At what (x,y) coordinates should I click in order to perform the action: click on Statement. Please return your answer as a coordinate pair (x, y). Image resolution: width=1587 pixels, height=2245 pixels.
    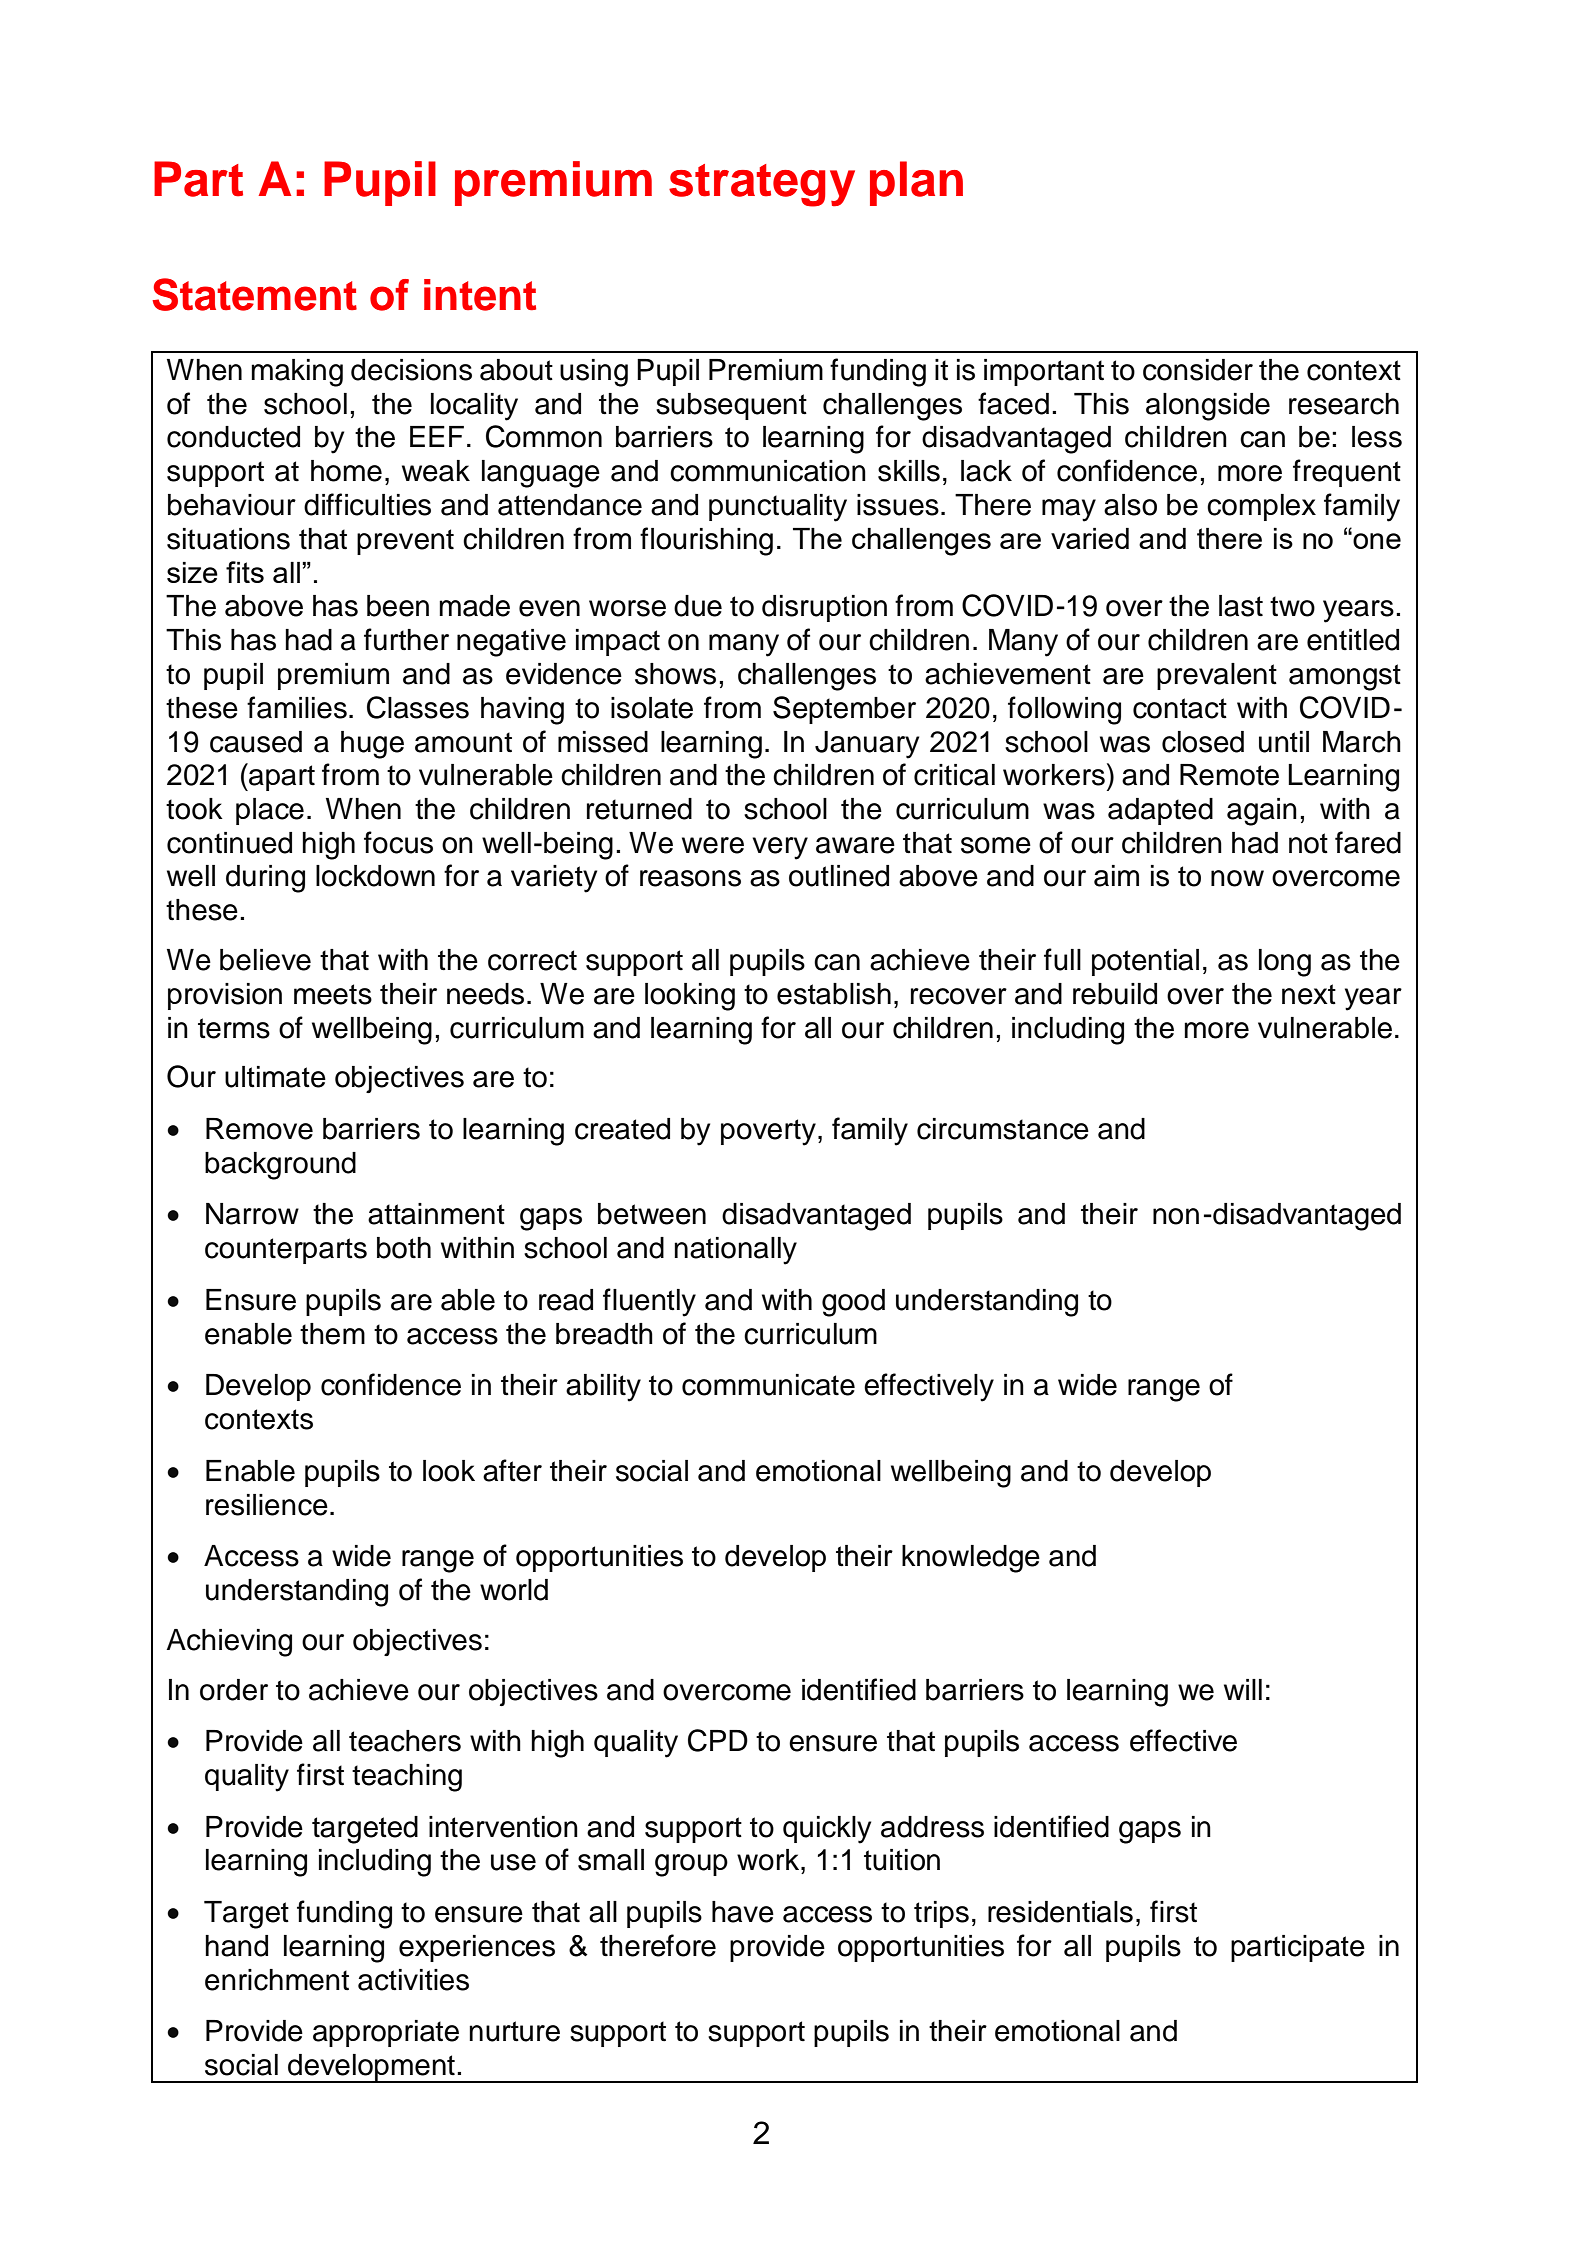
    Looking at the image, I should click on (254, 294).
